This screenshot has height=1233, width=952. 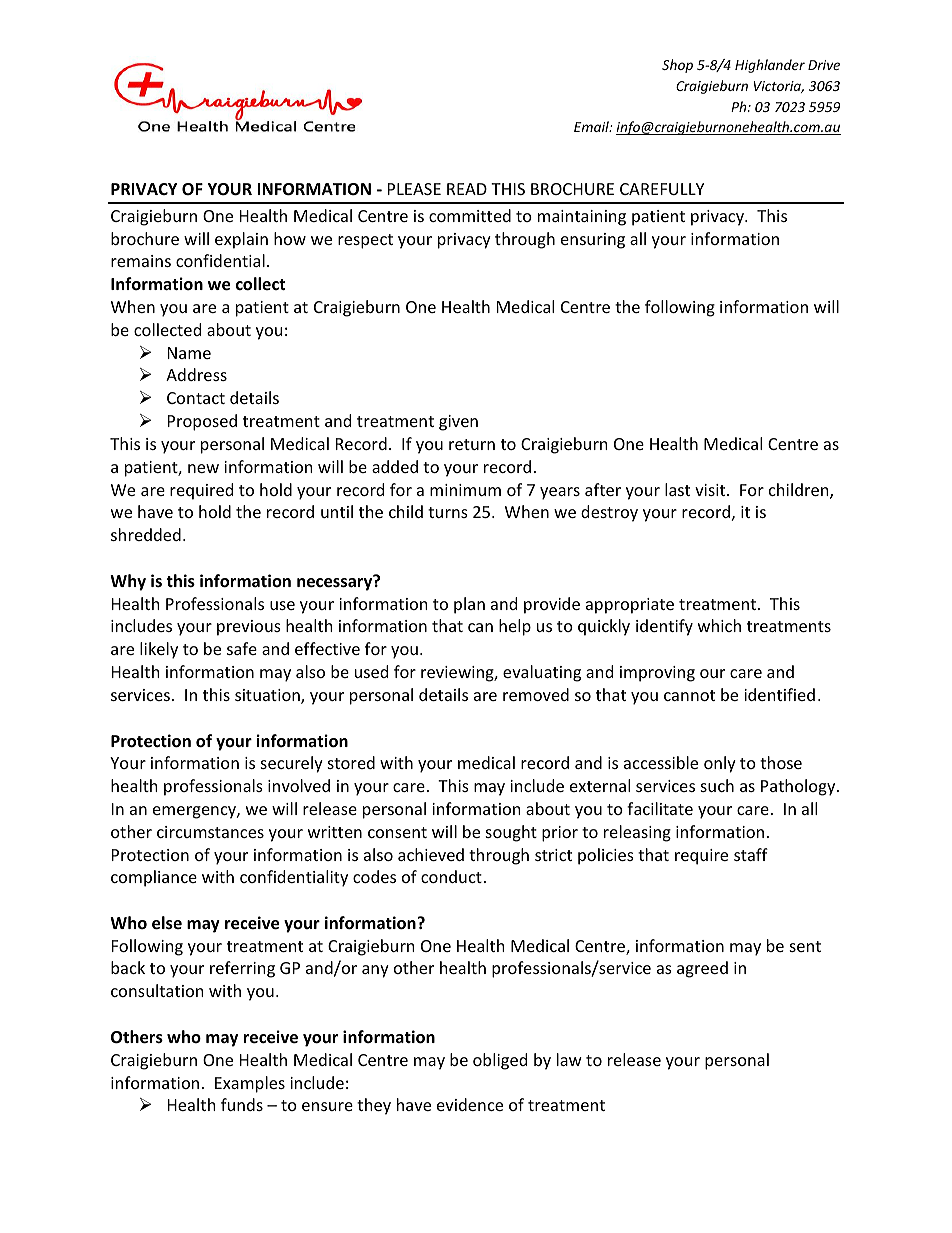 What do you see at coordinates (467, 189) in the screenshot?
I see `READ` at bounding box center [467, 189].
